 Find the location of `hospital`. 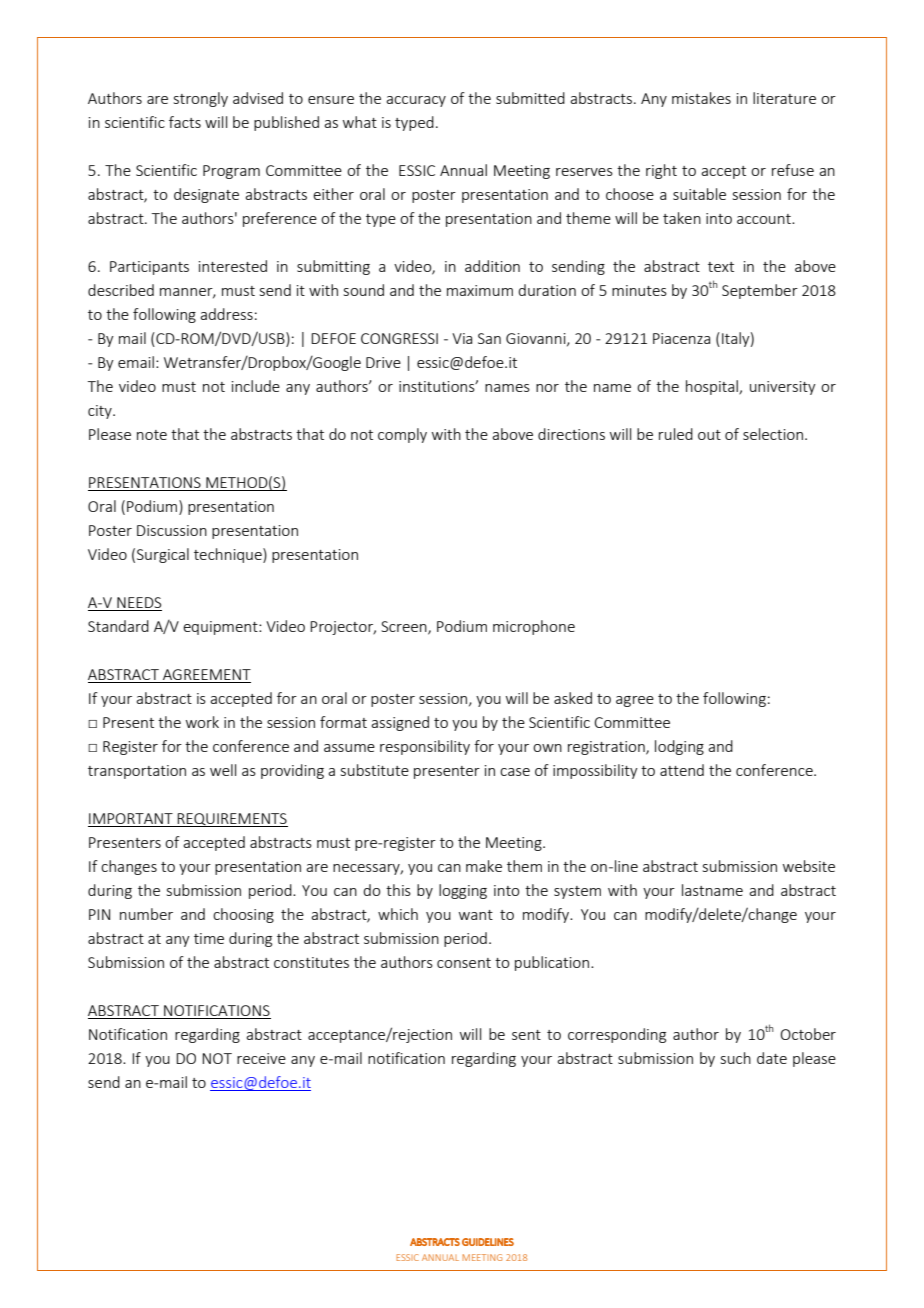

hospital is located at coordinates (713, 387).
